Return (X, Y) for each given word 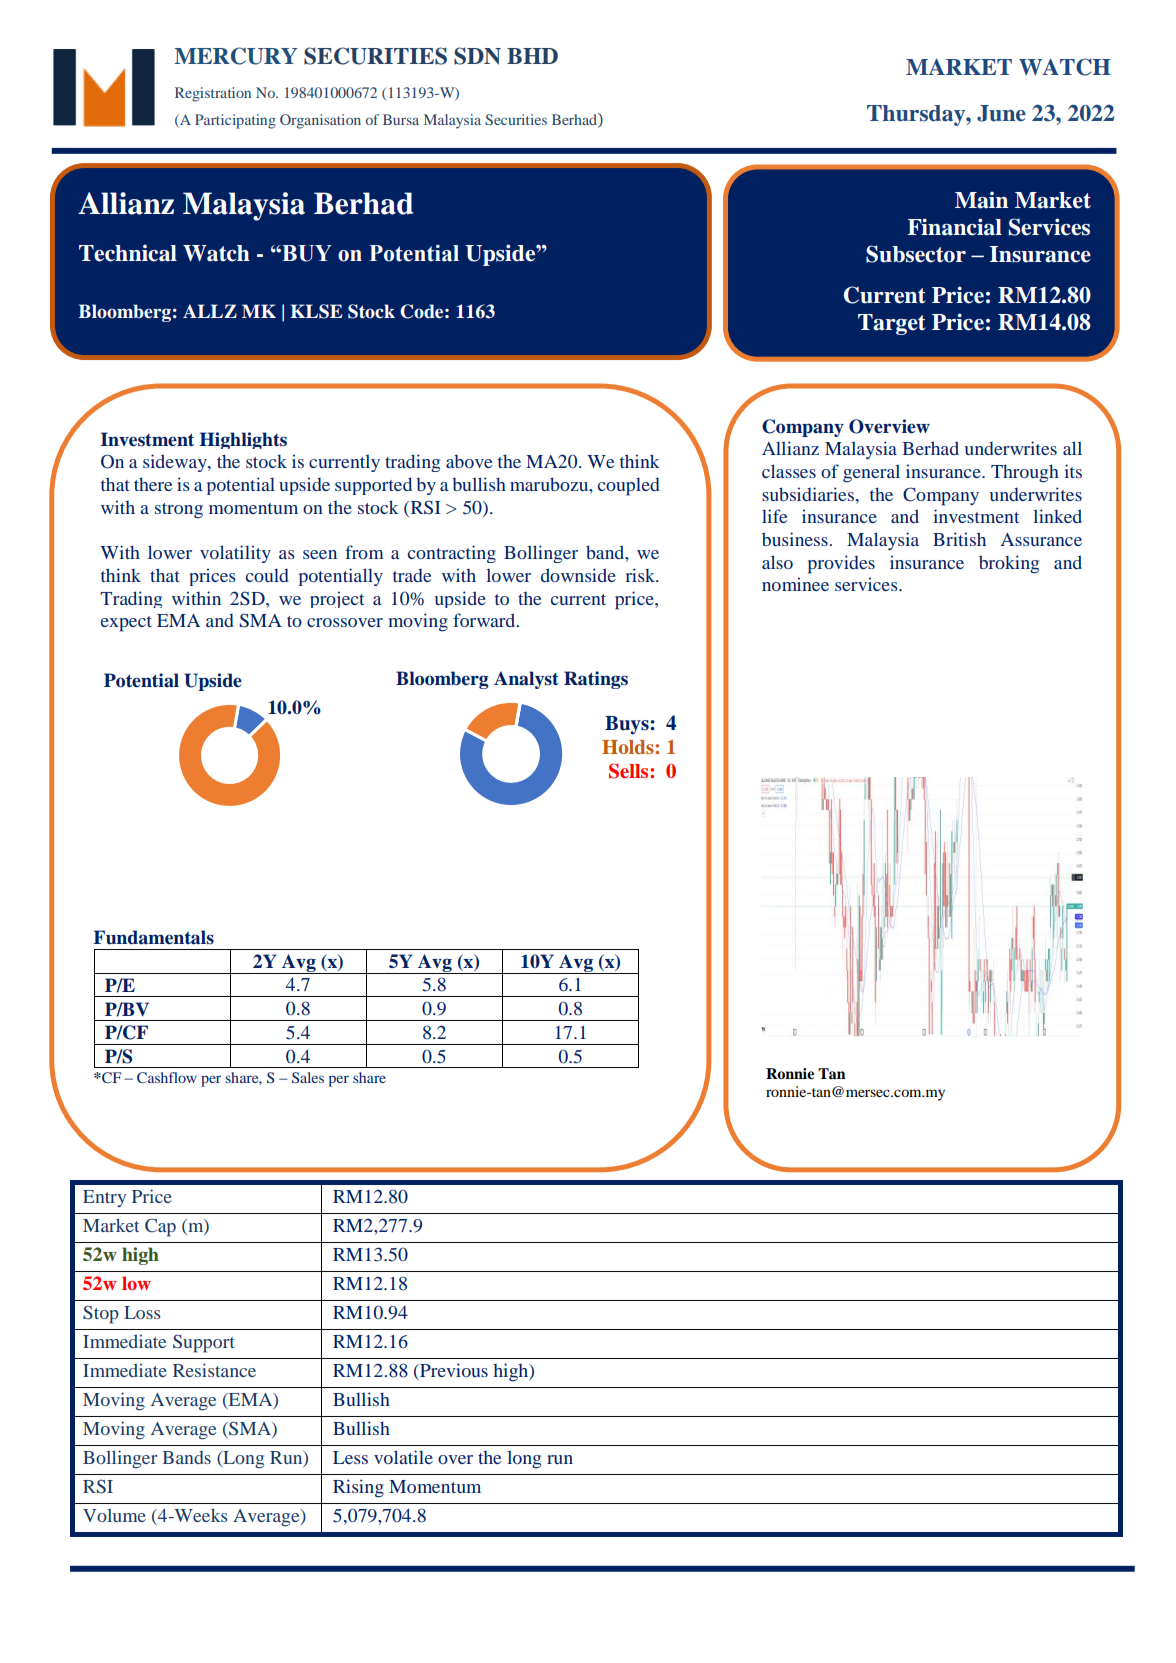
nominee (795, 584)
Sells (630, 771)
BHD (532, 56)
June (1001, 113)
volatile (403, 1457)
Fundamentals (153, 937)
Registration (213, 94)
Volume (114, 1515)
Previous (453, 1371)
